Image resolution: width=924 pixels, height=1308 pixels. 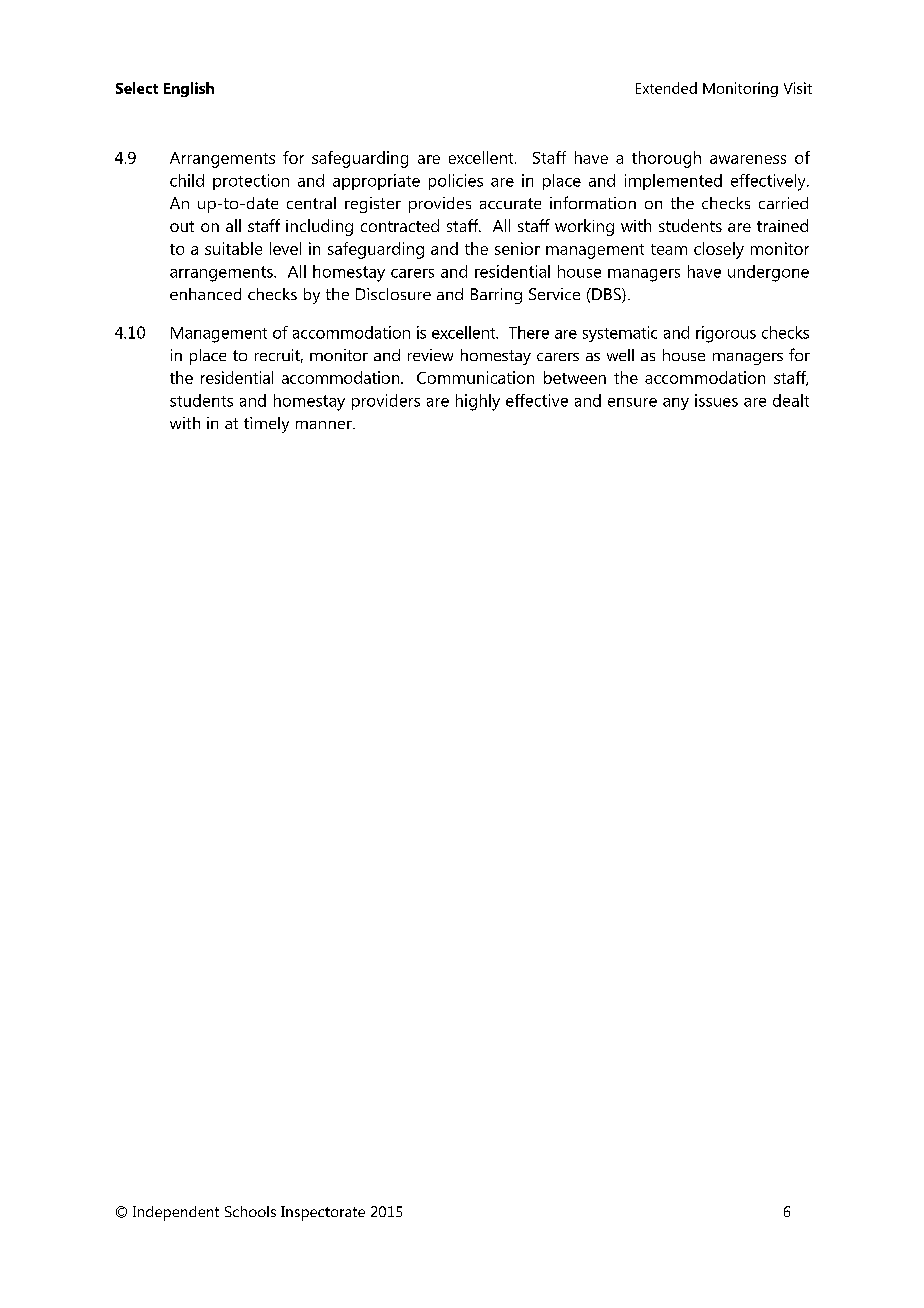 What do you see at coordinates (456, 182) in the document?
I see `policies` at bounding box center [456, 182].
